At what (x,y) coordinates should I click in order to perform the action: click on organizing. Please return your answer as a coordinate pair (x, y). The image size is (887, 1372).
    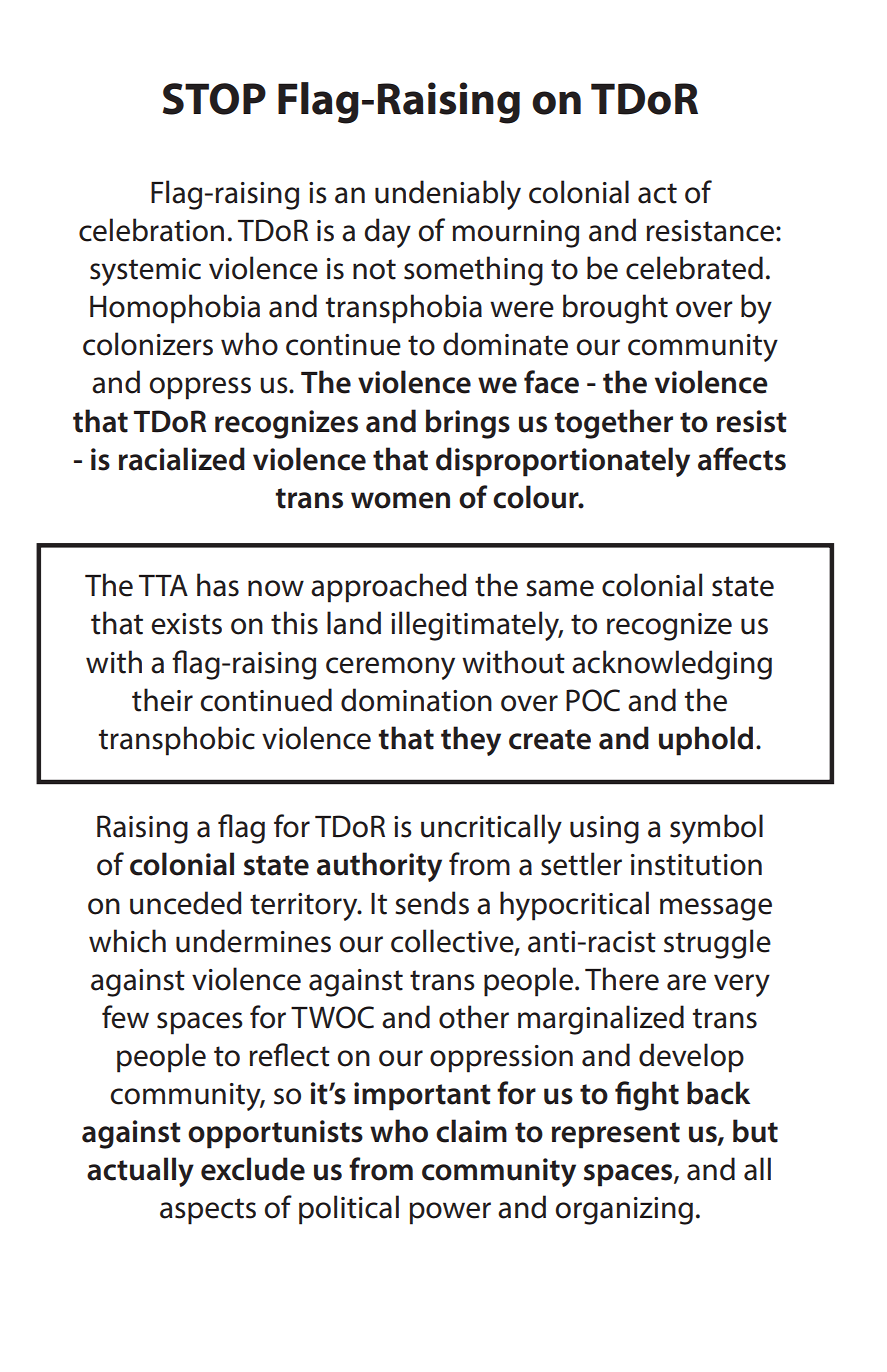
    Looking at the image, I should click on (624, 1211).
